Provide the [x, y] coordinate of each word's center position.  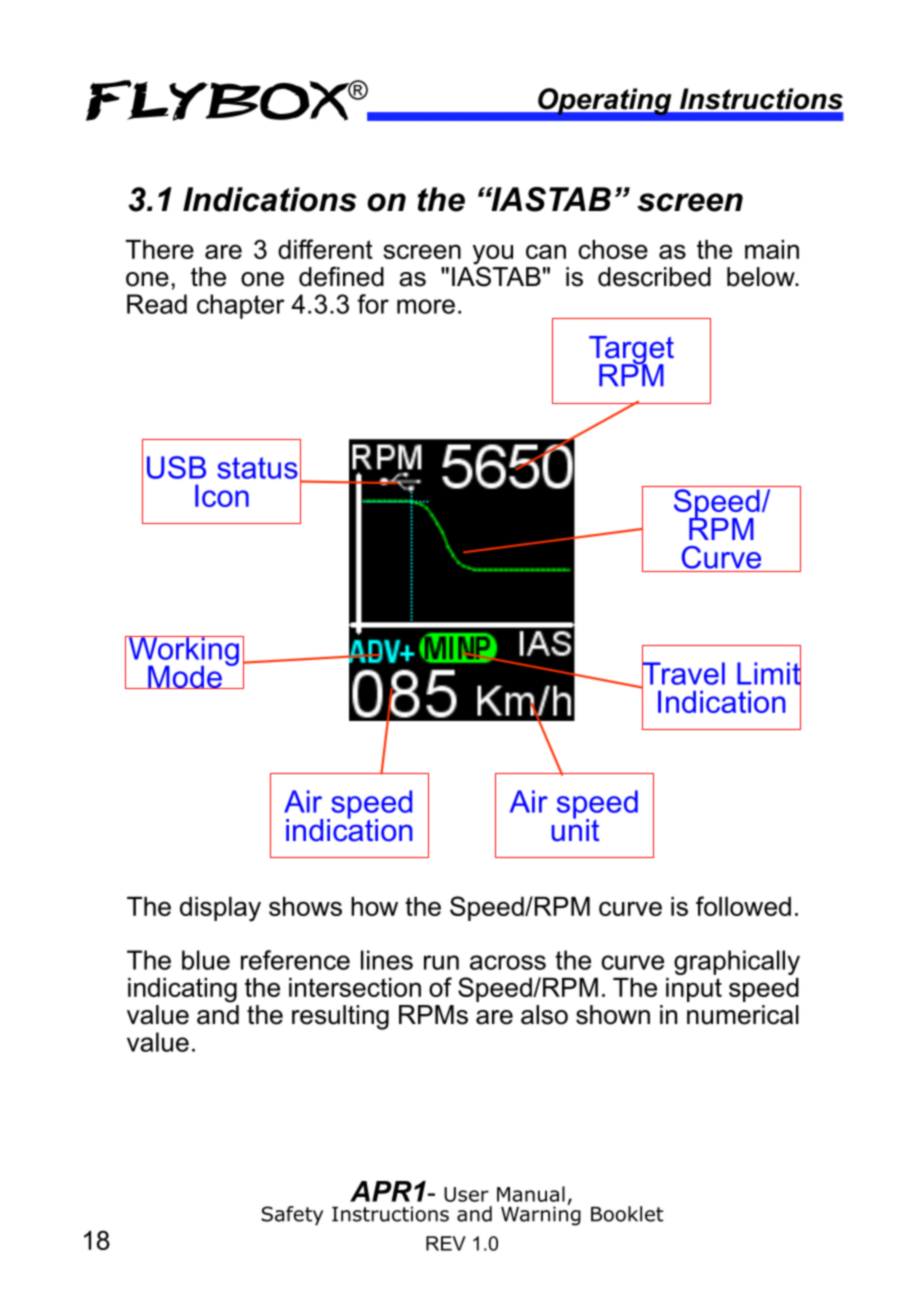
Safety [292, 1216]
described [654, 277]
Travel [682, 673]
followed [743, 906]
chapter [241, 306]
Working [183, 652]
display [220, 909]
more [426, 306]
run [441, 962]
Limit [769, 673]
